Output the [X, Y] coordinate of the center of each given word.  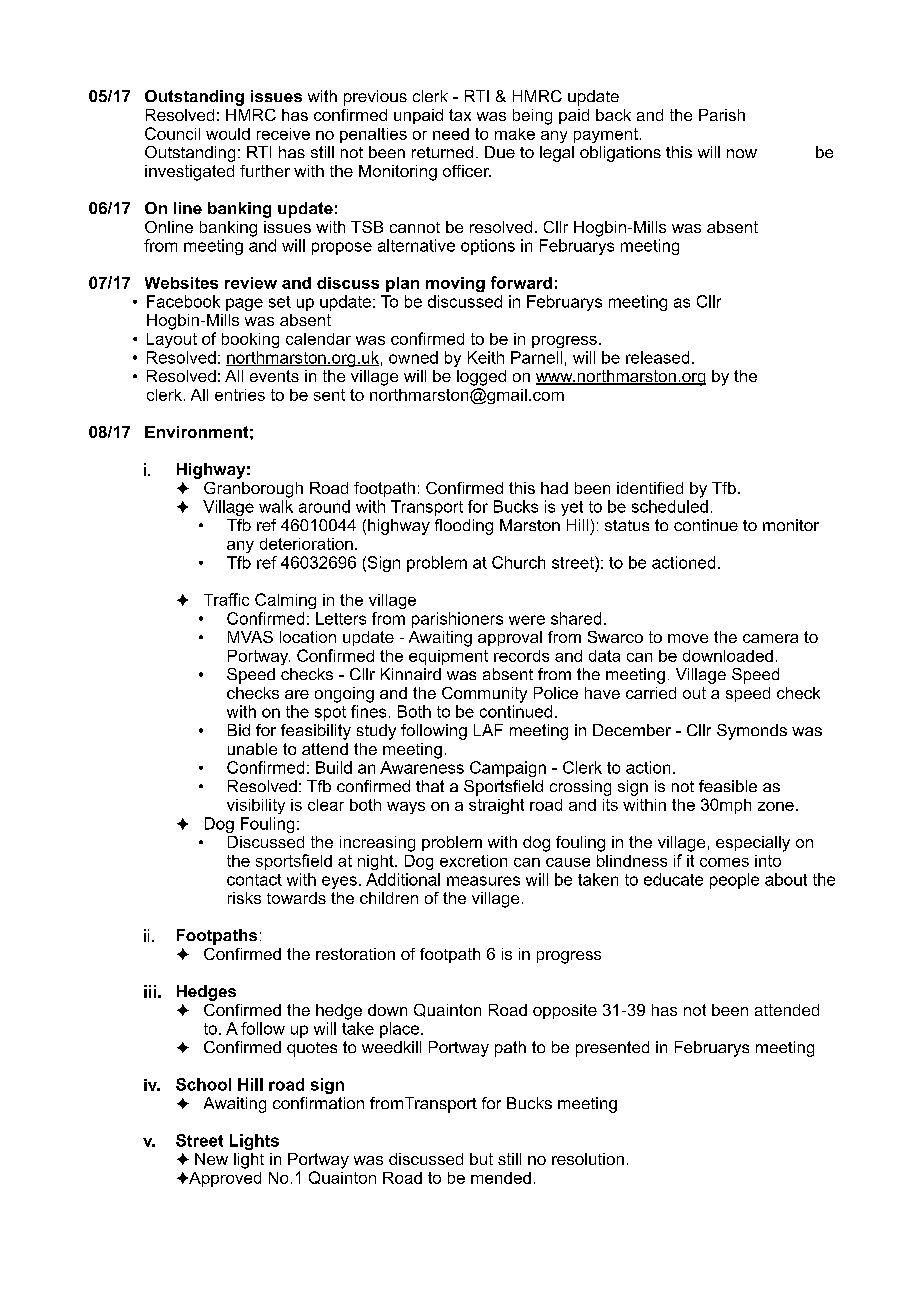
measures [483, 881]
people [734, 881]
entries [240, 395]
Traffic [226, 599]
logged [481, 378]
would [228, 134]
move [688, 638]
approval [510, 638]
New [211, 1159]
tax [460, 115]
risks [244, 898]
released [657, 357]
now [742, 153]
